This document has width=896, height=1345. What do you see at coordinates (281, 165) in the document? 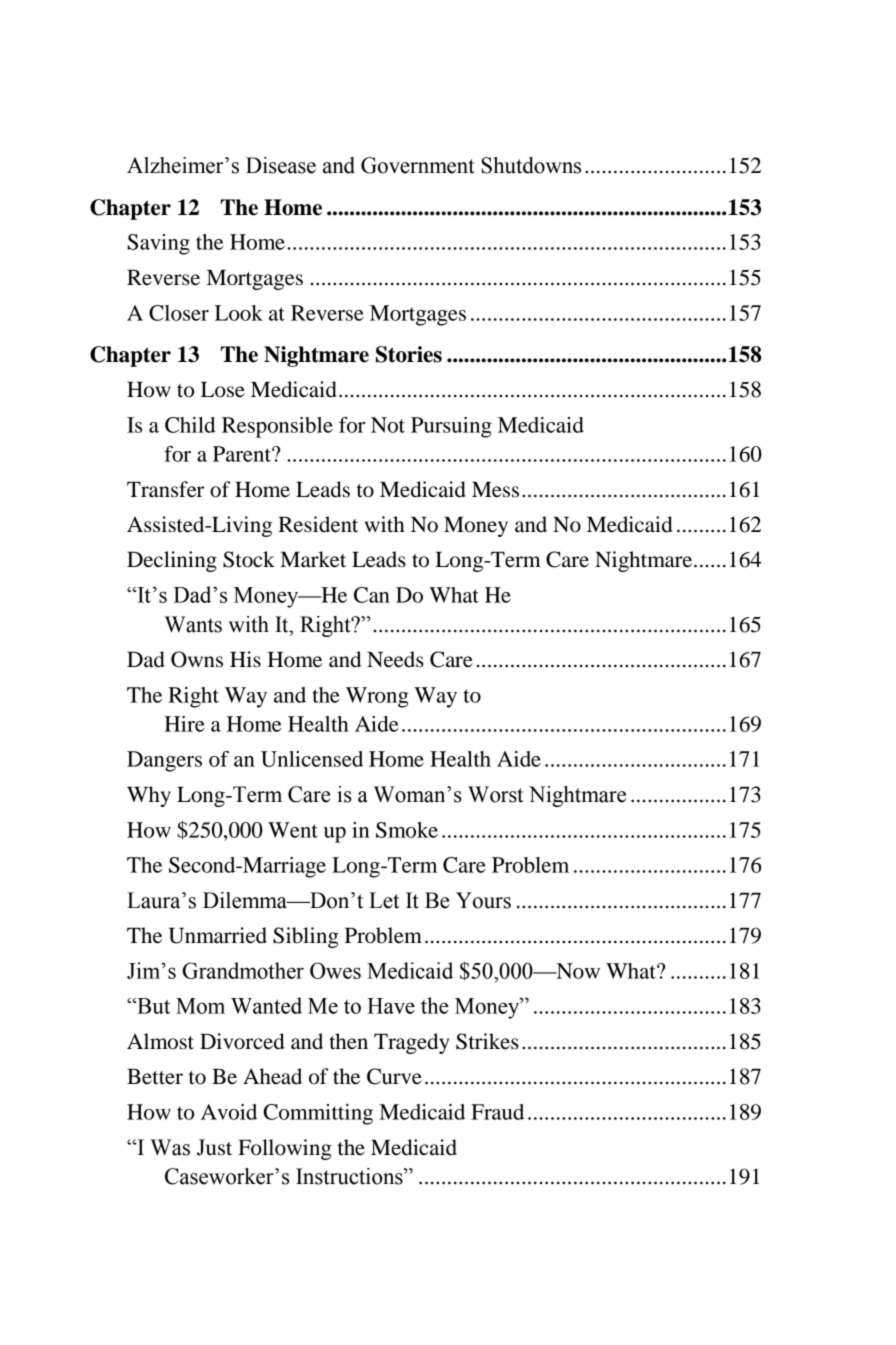
I see `Disease` at bounding box center [281, 165].
